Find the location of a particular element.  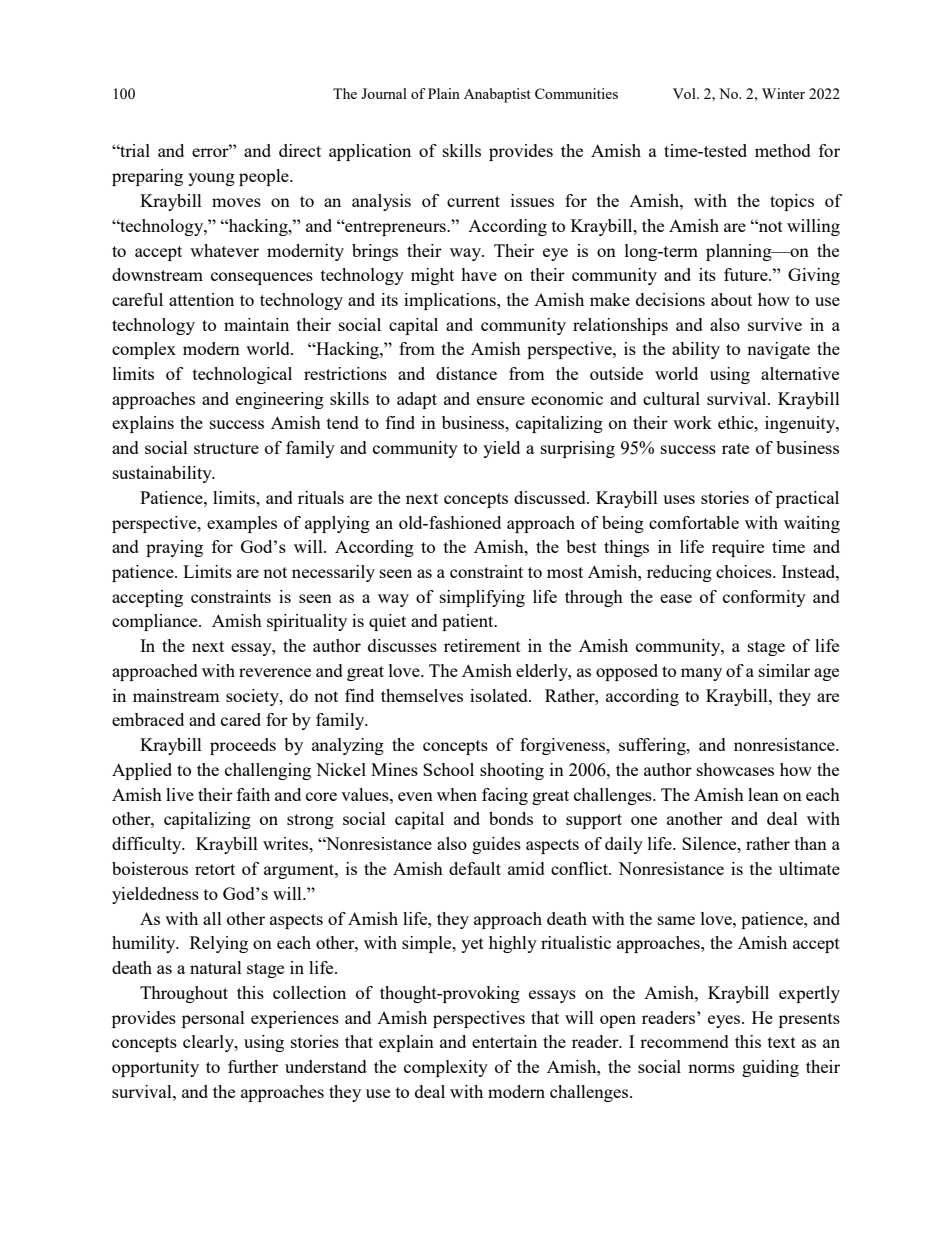

praying is located at coordinates (174, 548).
